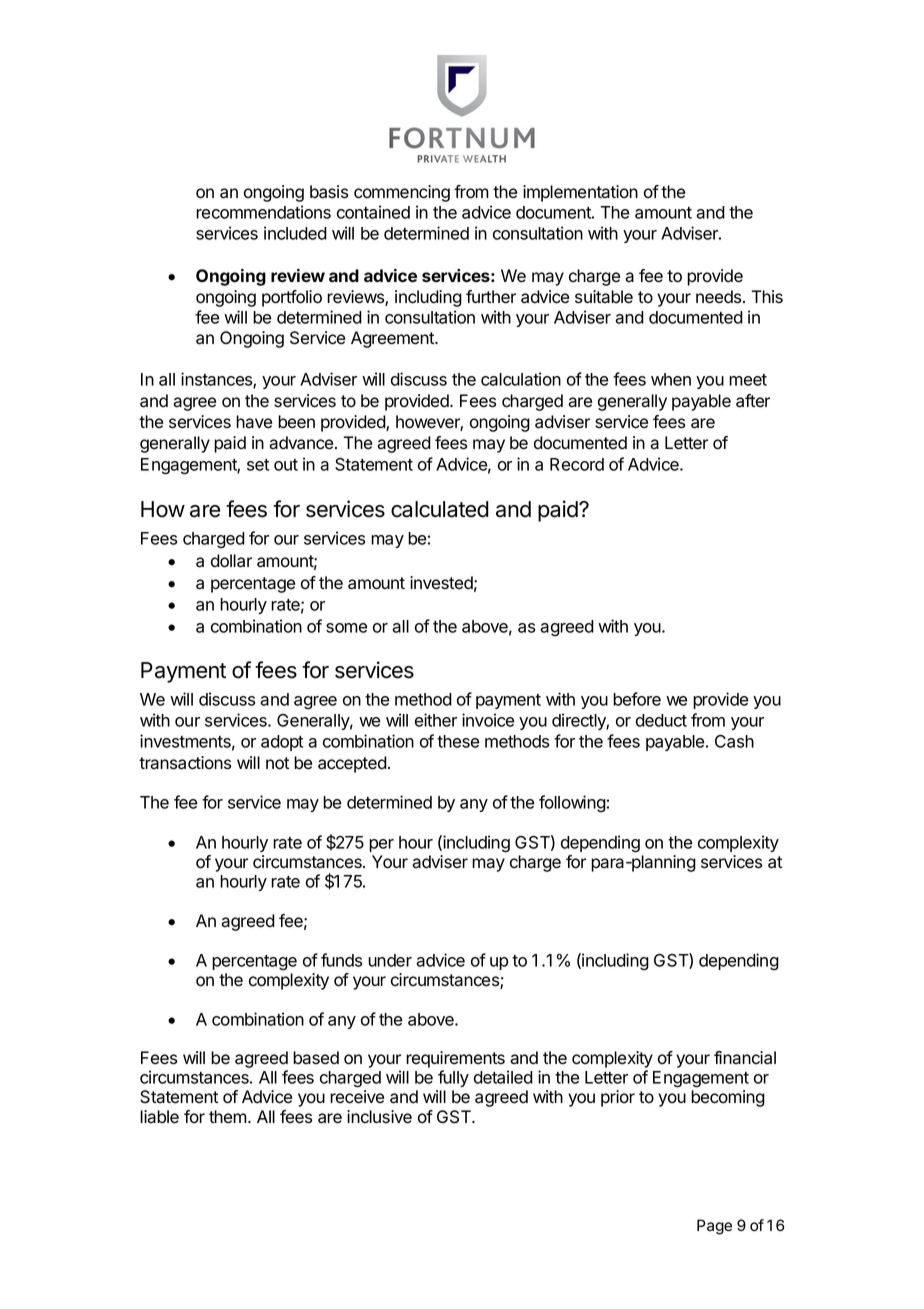 Image resolution: width=924 pixels, height=1309 pixels. Describe the element at coordinates (231, 561) in the screenshot. I see `dollar` at that location.
